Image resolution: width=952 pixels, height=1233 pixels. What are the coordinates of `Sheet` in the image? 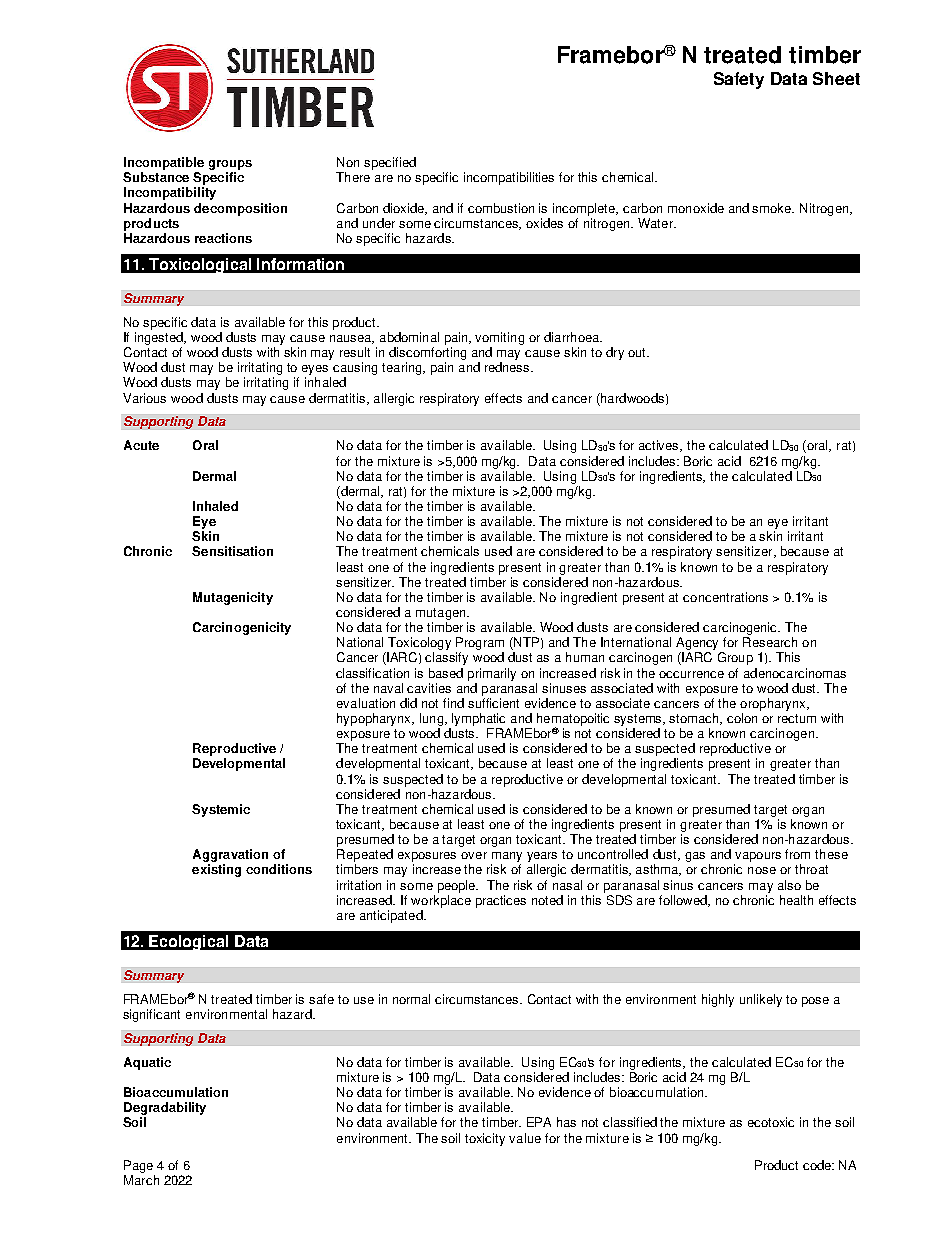 It's located at (836, 78).
